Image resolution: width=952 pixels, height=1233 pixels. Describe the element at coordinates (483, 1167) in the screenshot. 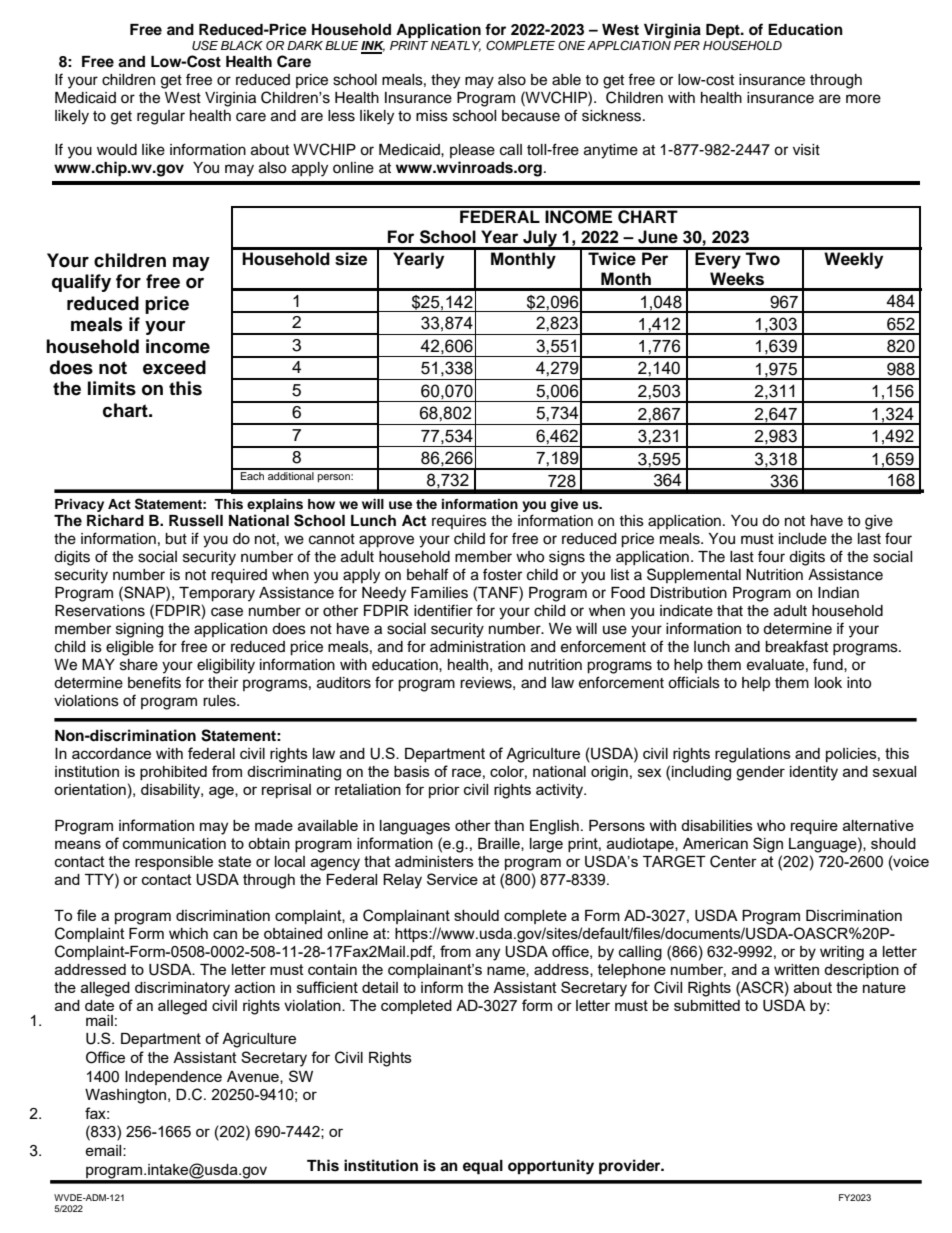

I see `equal` at that location.
